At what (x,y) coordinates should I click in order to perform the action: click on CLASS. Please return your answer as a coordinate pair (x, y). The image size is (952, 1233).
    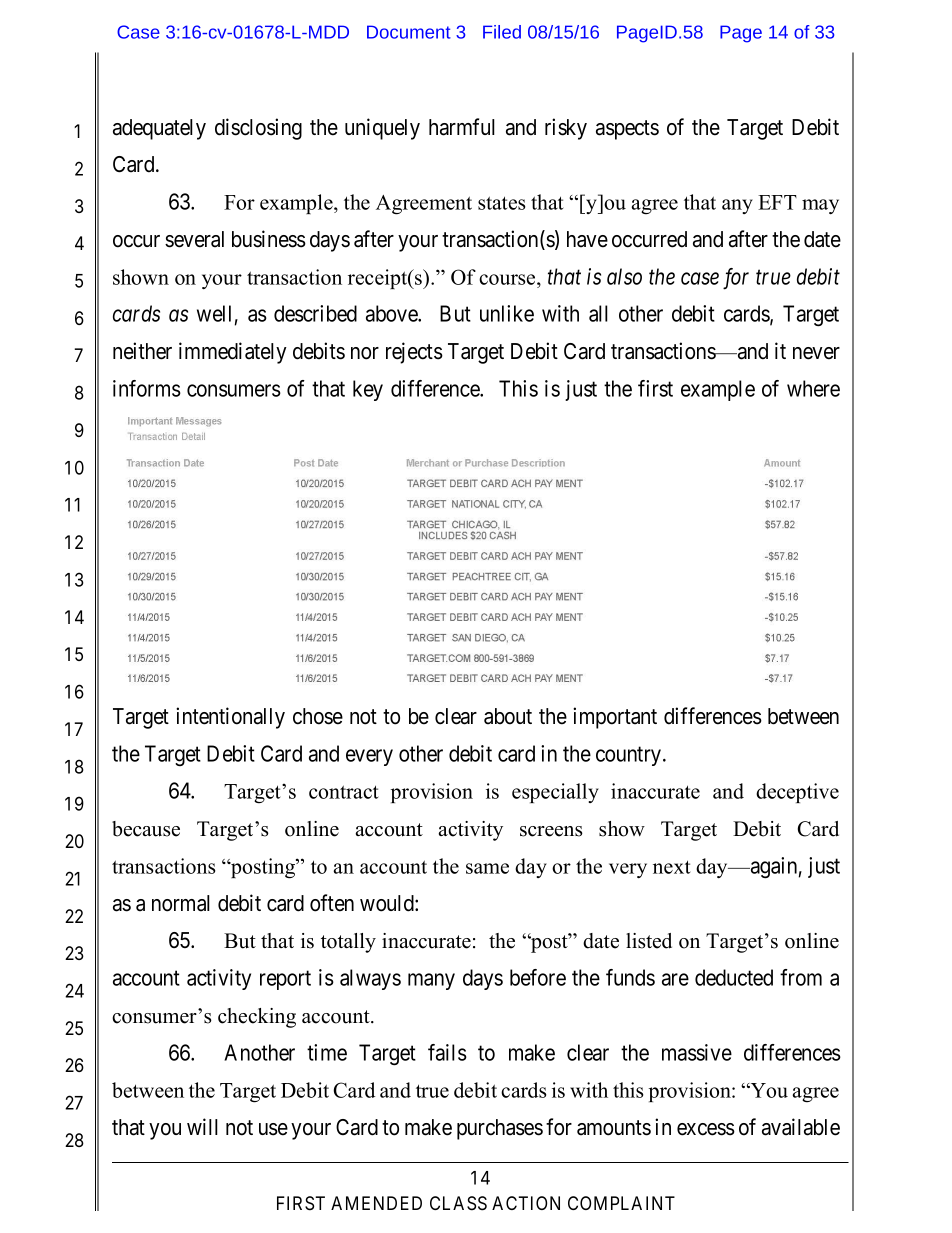
    Looking at the image, I should click on (458, 1203).
